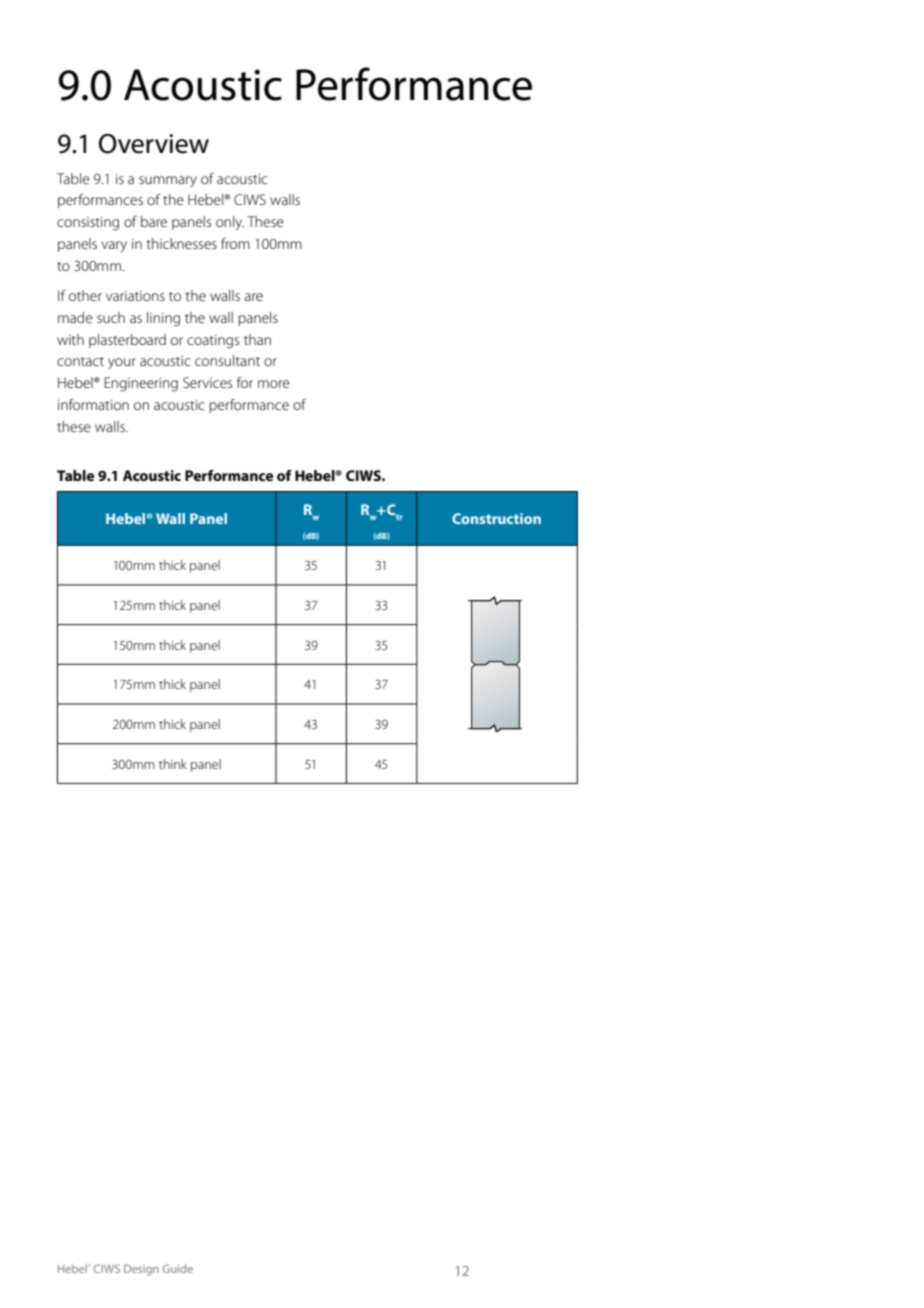 The height and width of the page is (1308, 924). I want to click on only, so click(230, 223).
